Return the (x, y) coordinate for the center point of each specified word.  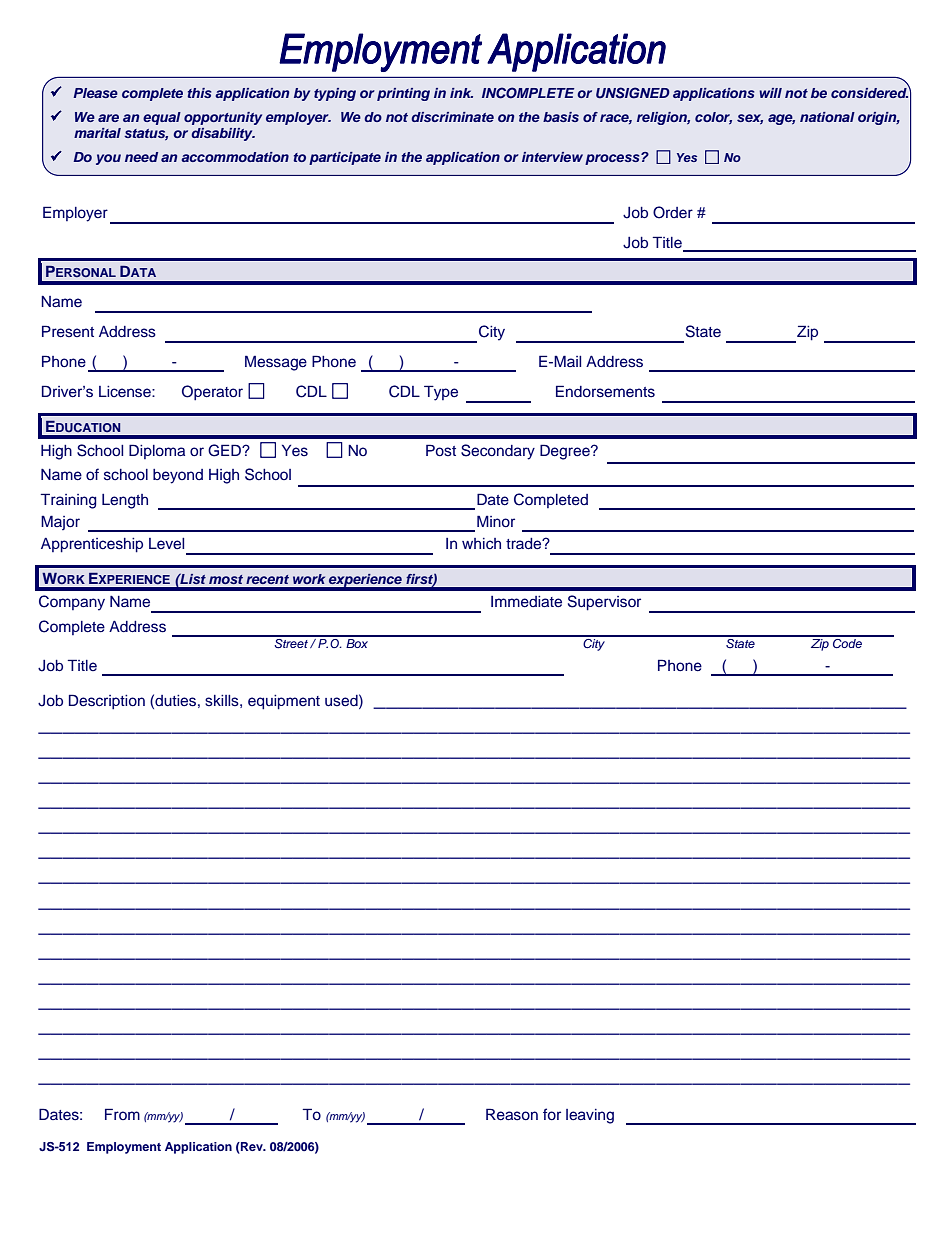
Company (72, 603)
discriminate (452, 117)
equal (162, 118)
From (122, 1114)
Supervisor (604, 603)
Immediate (526, 602)
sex (750, 119)
